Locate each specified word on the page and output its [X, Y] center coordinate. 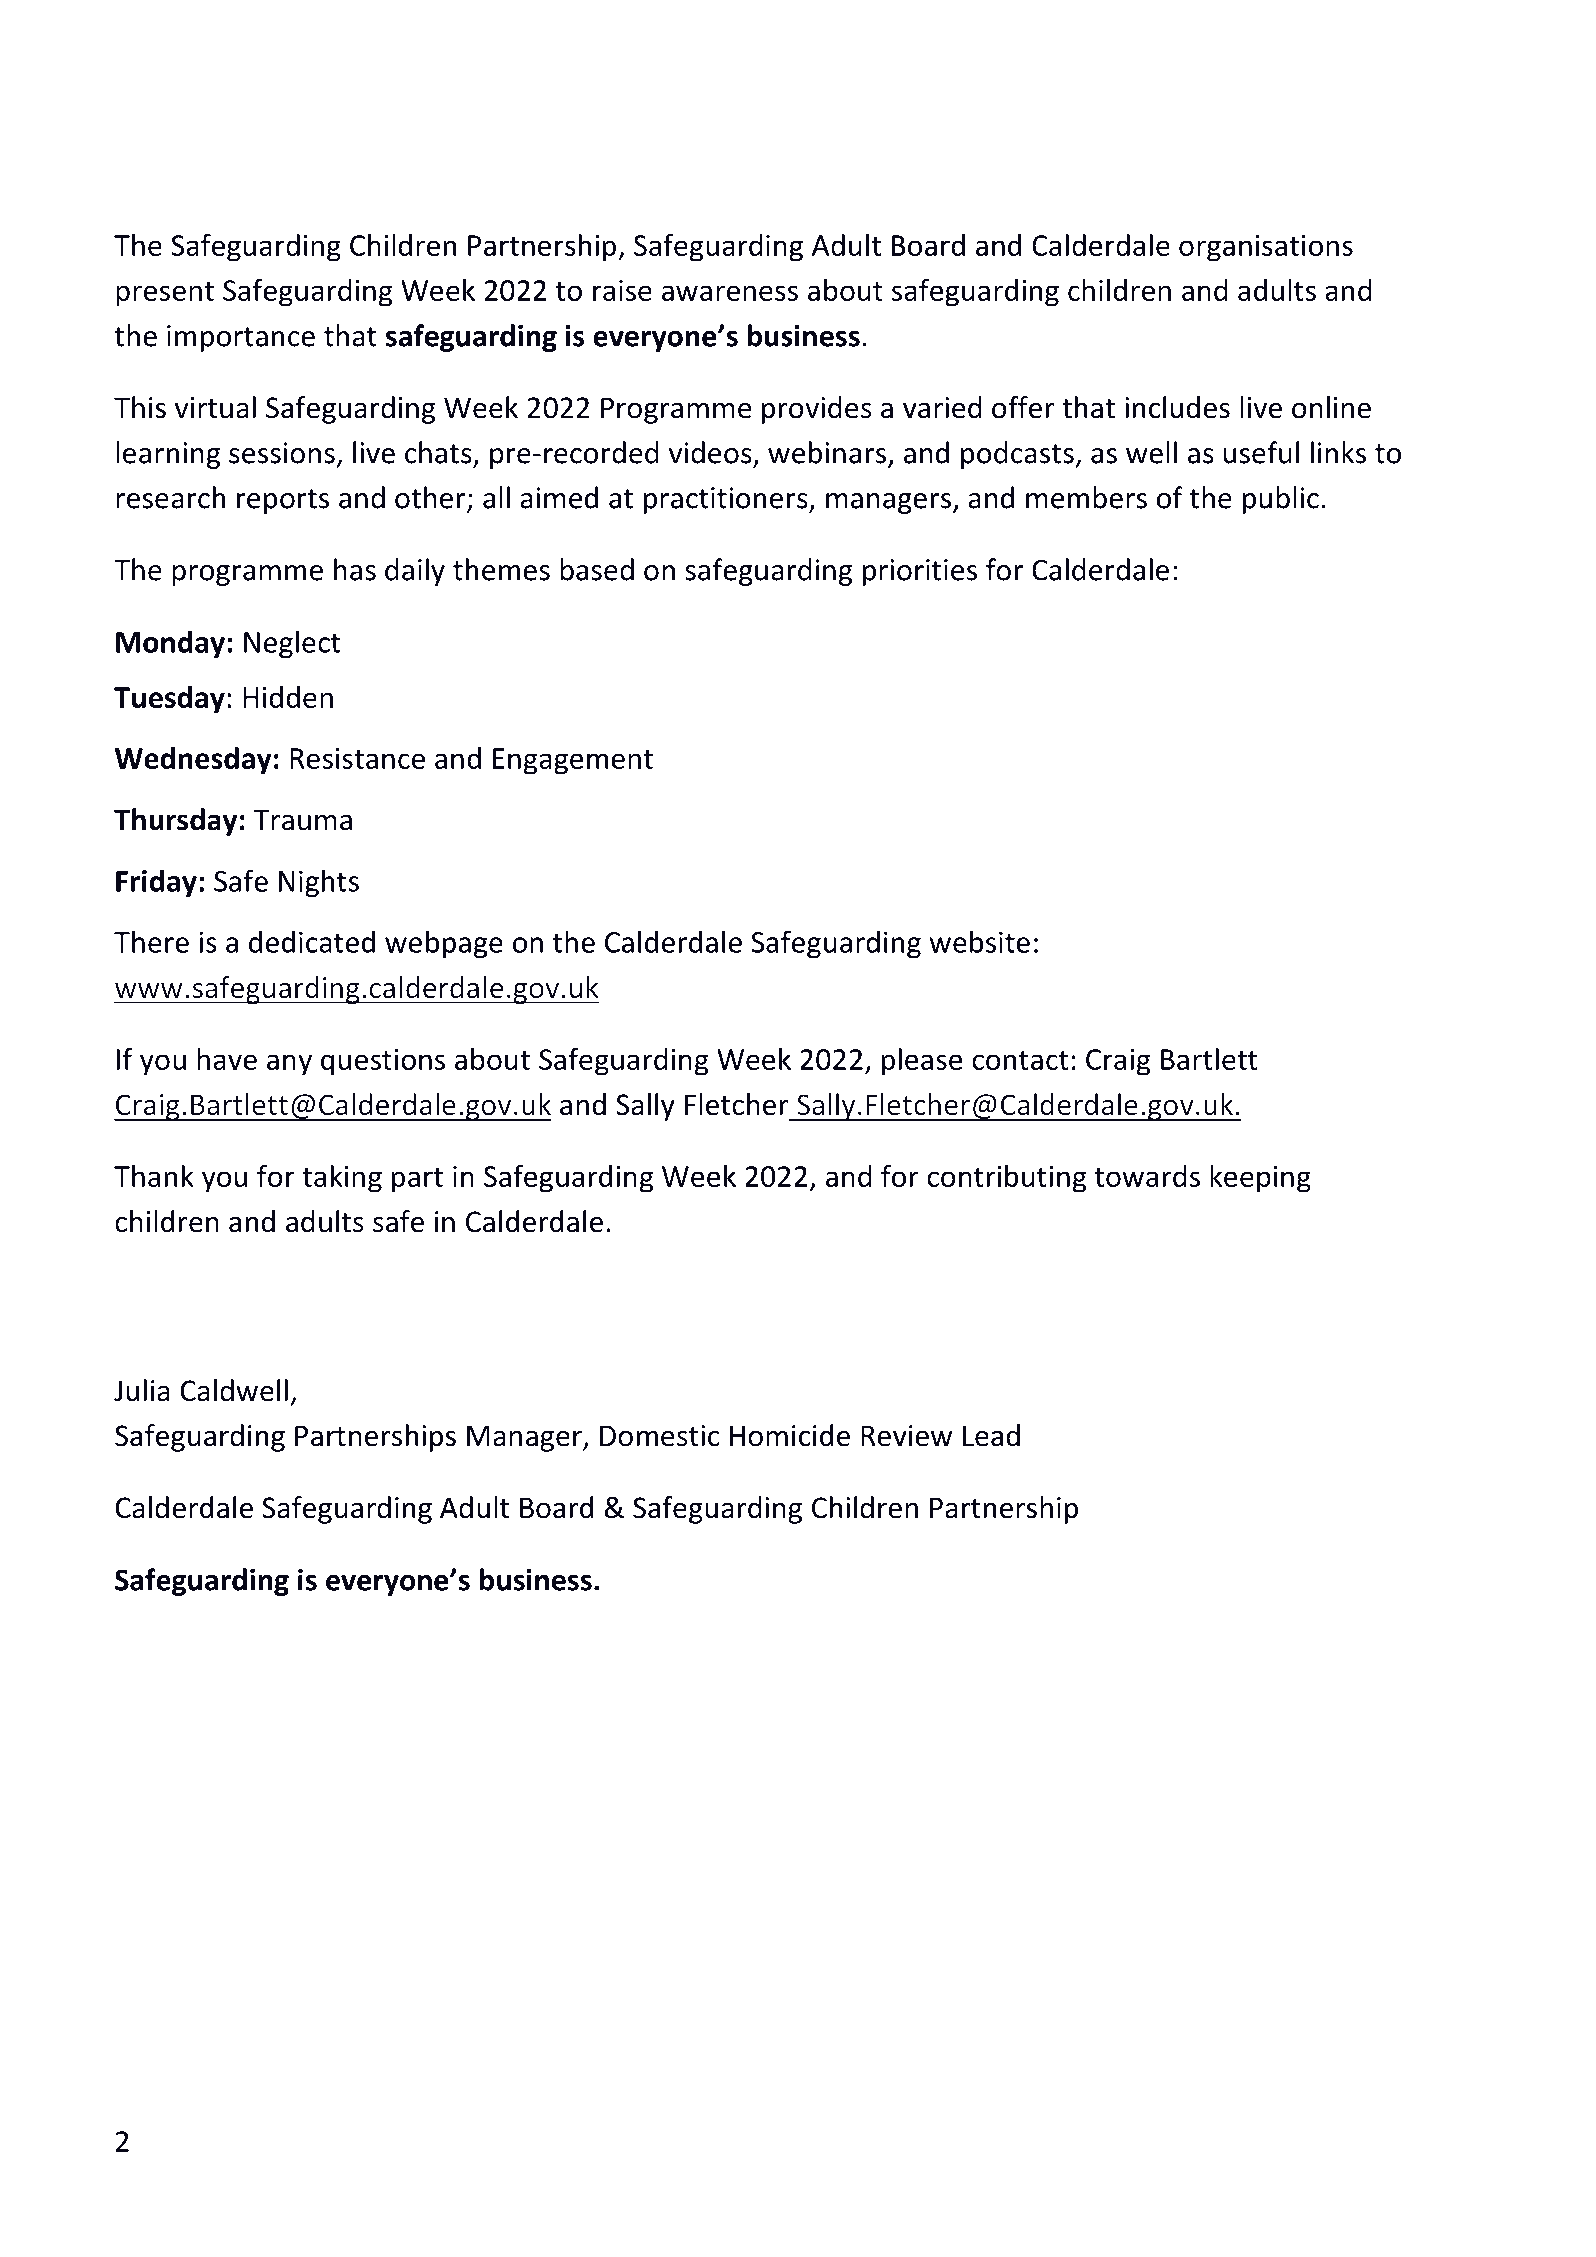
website [979, 941]
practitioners [727, 500]
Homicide [790, 1435]
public [1281, 500]
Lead [991, 1435]
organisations [1266, 248]
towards [1147, 1176]
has [355, 569]
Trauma [303, 820]
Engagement [573, 761]
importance [241, 338]
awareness [730, 293]
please [922, 1062]
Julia [142, 1390]
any [289, 1065]
